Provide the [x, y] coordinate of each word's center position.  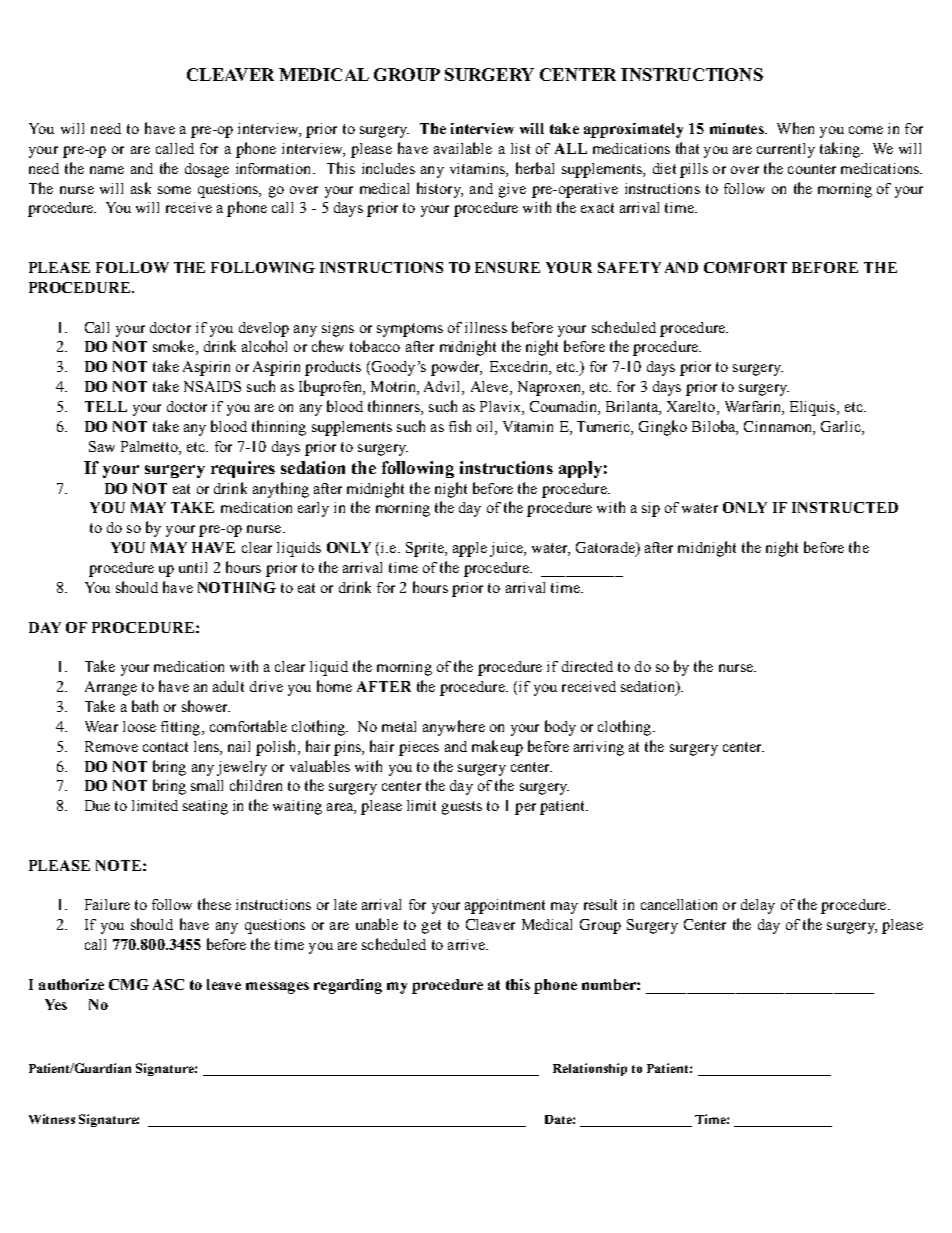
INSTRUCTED [845, 507]
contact [165, 747]
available [463, 148]
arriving [599, 748]
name [107, 170]
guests [462, 808]
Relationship [590, 1069]
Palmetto [150, 446]
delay [758, 906]
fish [460, 426]
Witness [52, 1119]
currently [786, 150]
